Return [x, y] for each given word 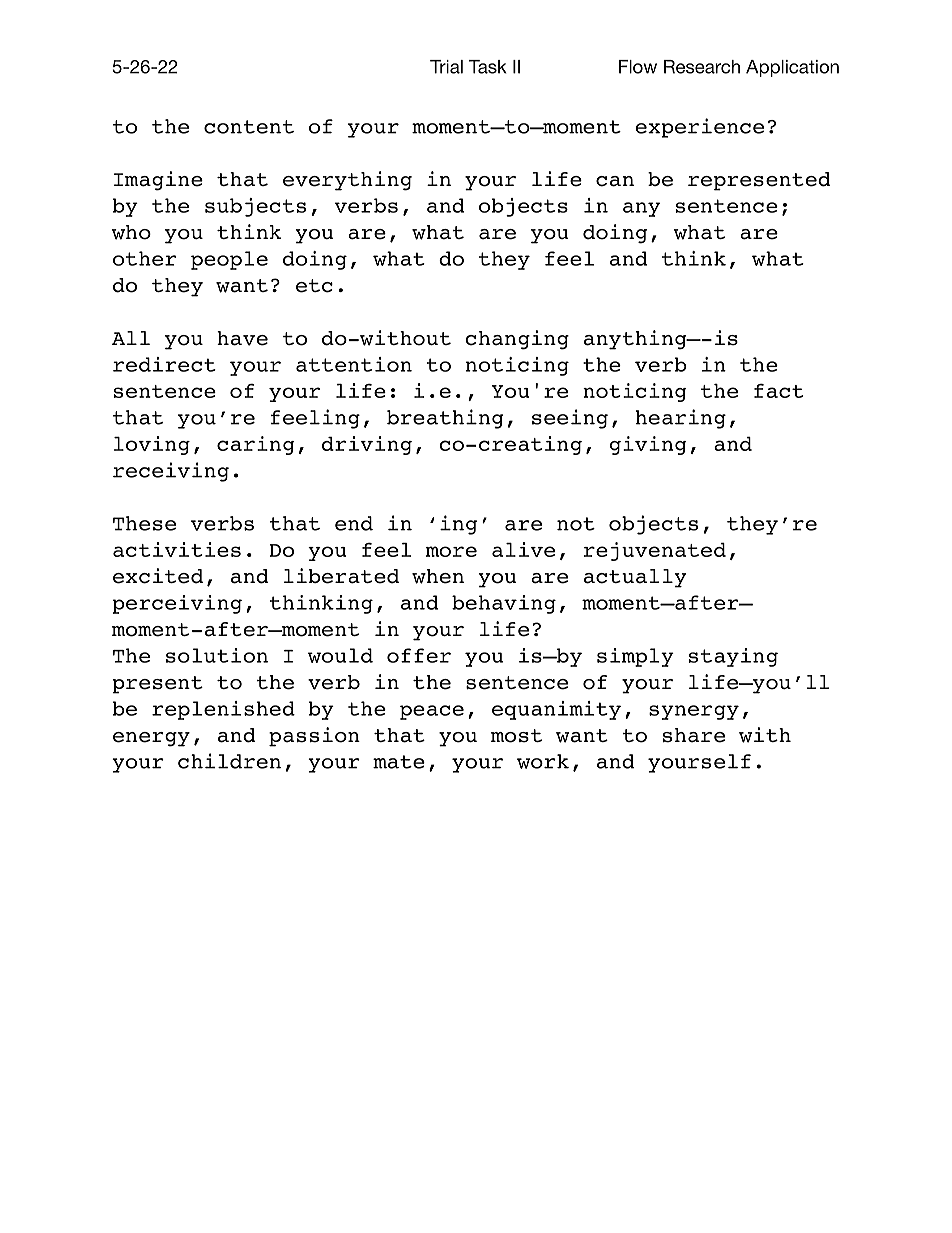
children [229, 761]
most [516, 736]
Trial [446, 67]
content [249, 127]
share [694, 735]
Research [702, 67]
